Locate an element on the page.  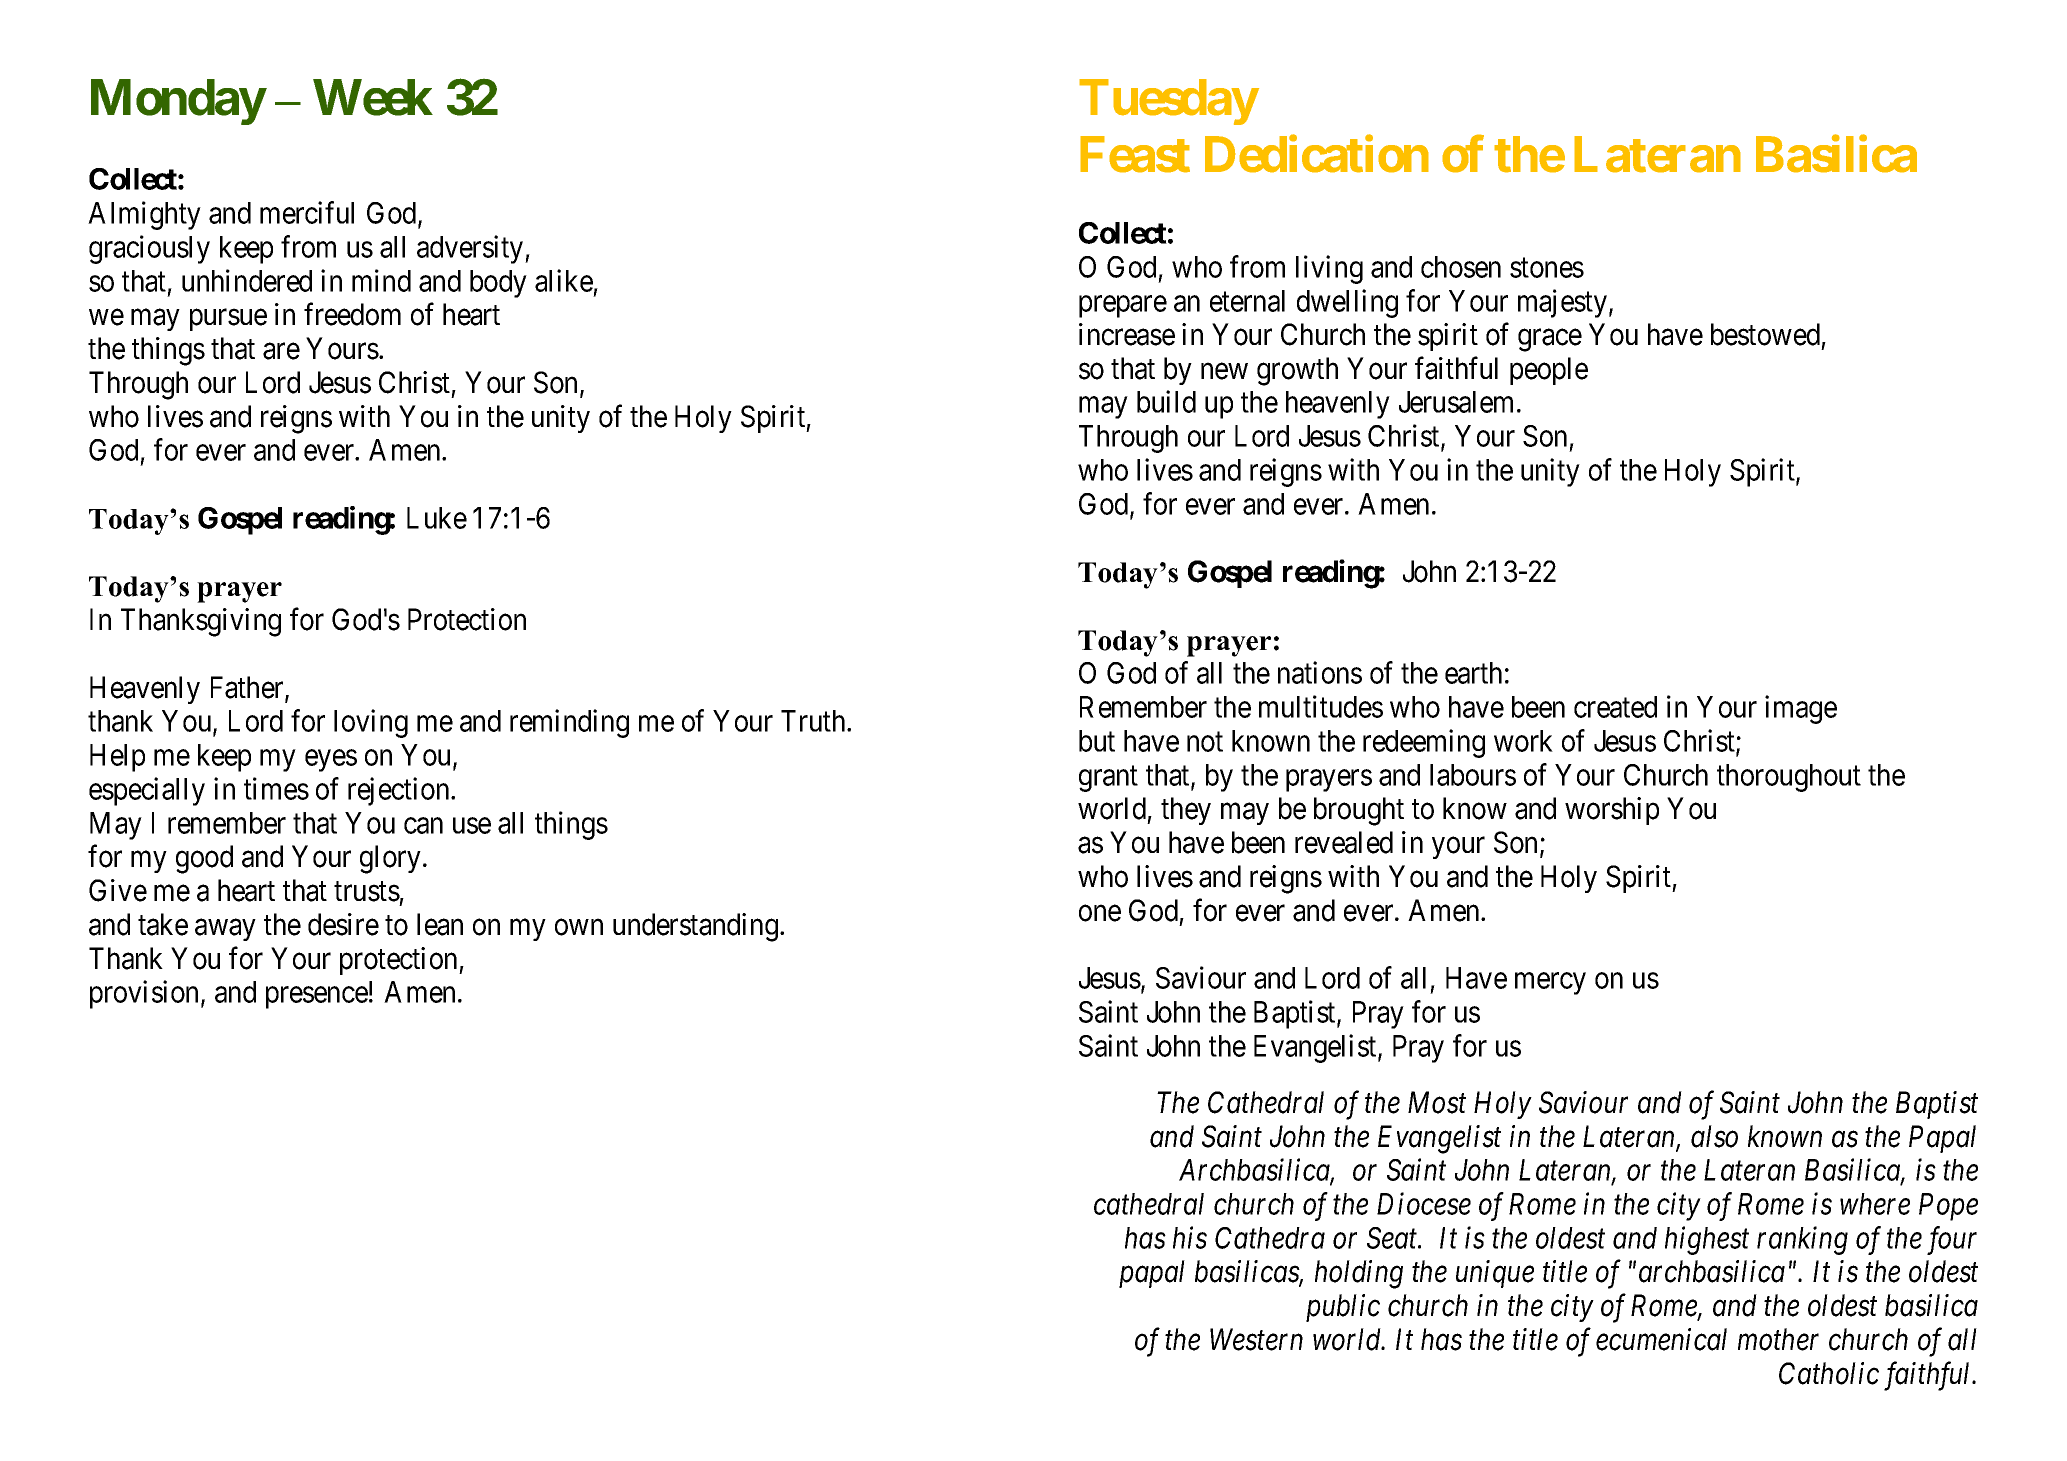
Most is located at coordinates (1437, 1102).
